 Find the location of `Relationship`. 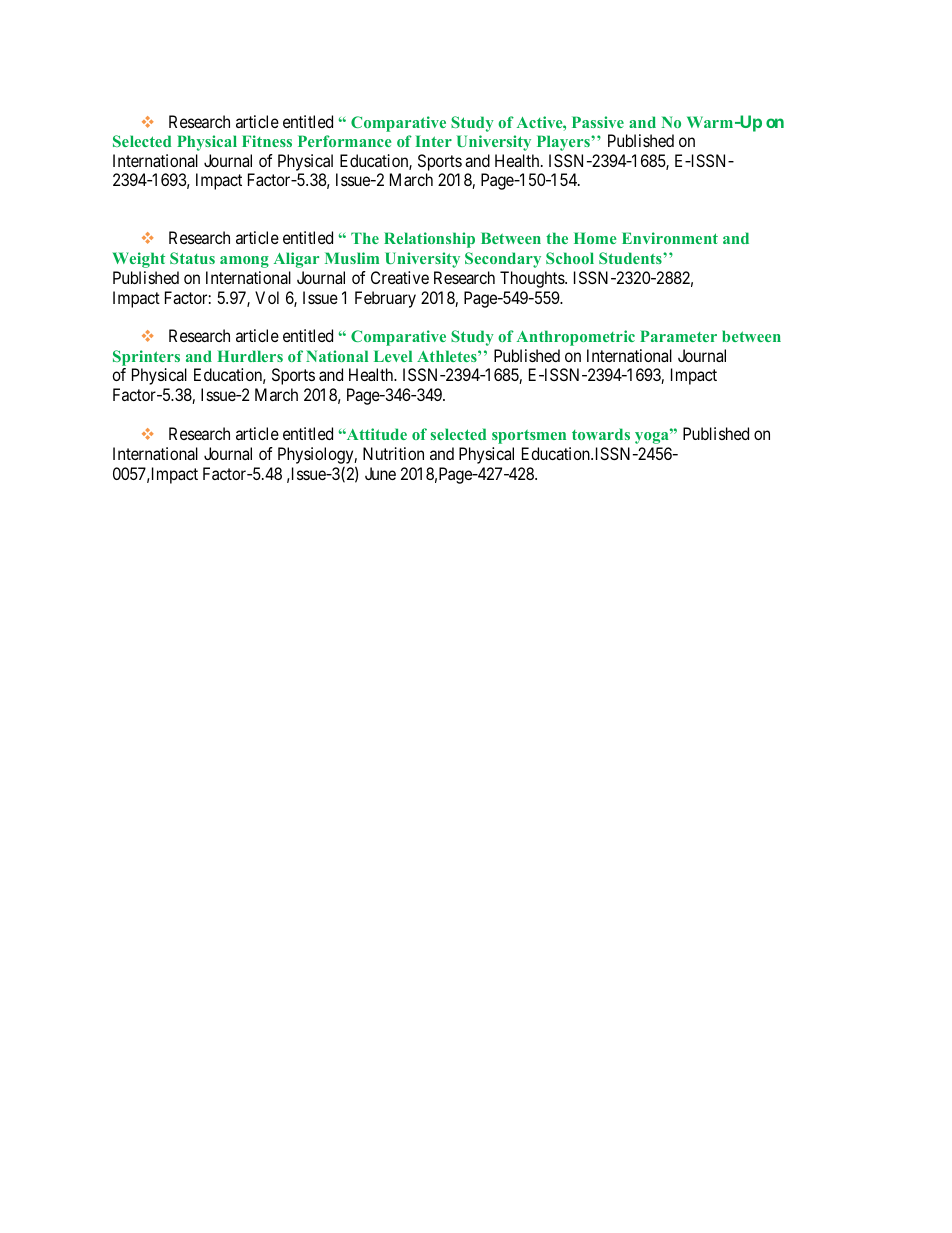

Relationship is located at coordinates (429, 240).
